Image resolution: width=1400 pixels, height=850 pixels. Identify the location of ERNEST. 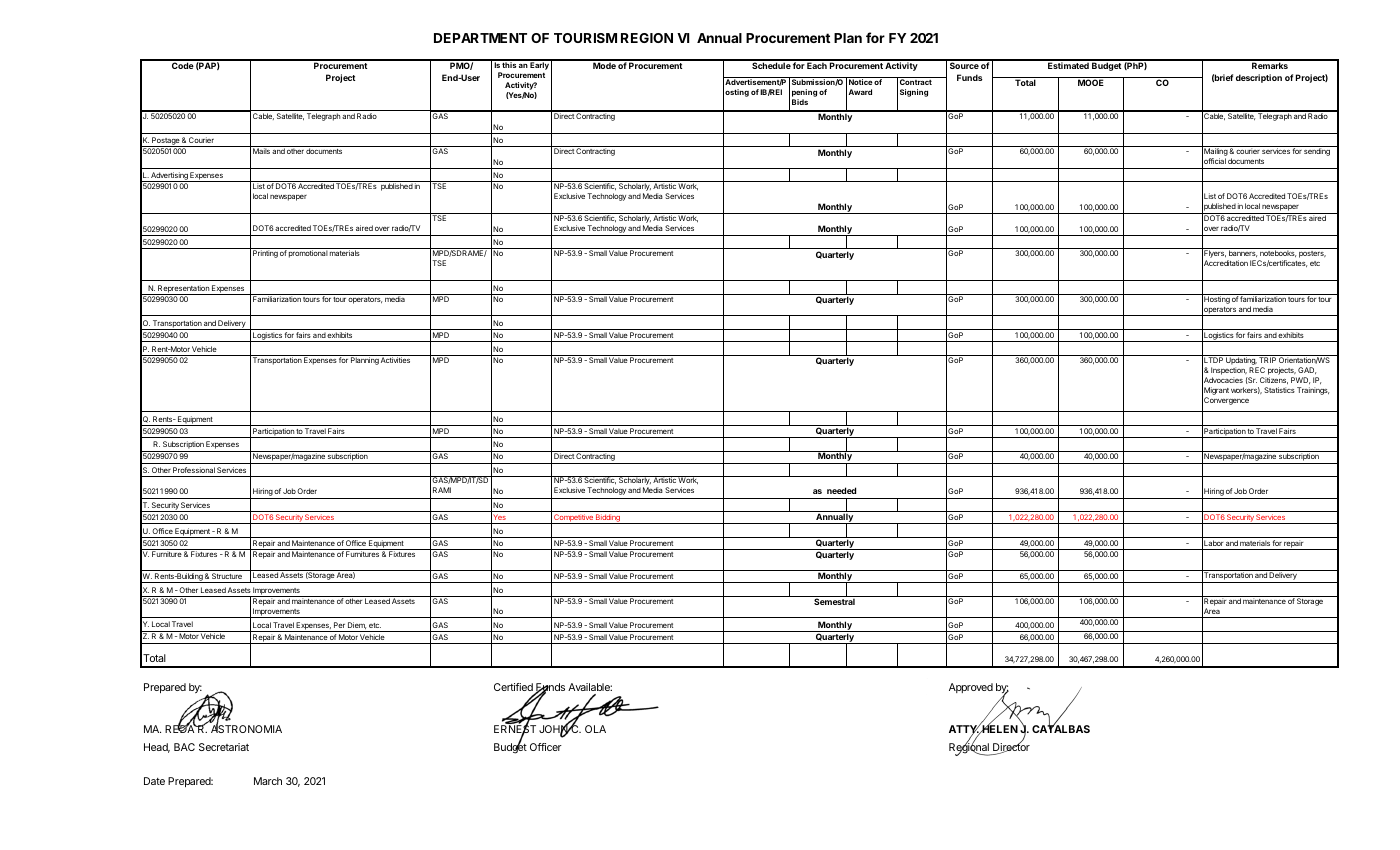
(515, 729).
